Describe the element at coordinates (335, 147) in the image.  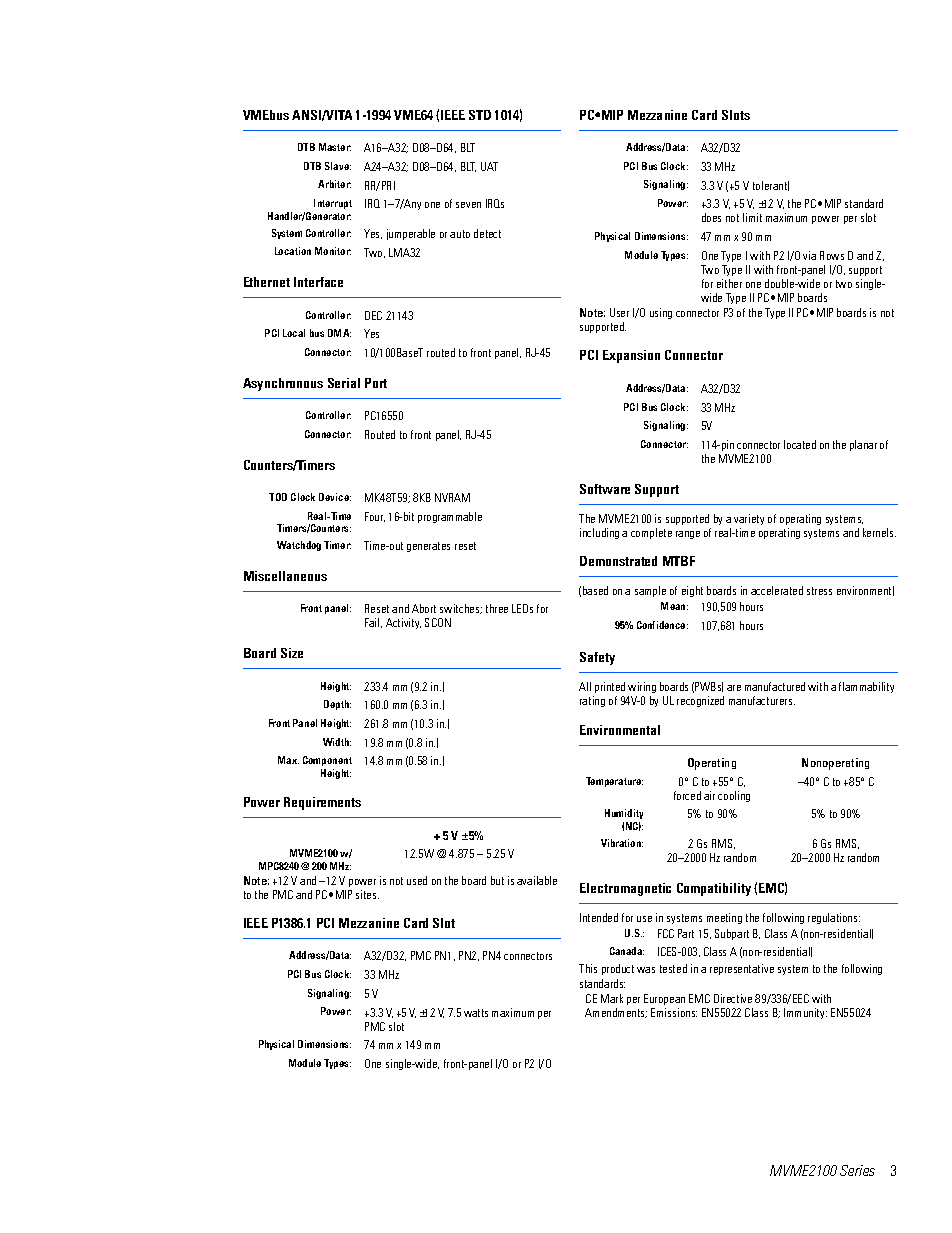
I see `Master` at that location.
